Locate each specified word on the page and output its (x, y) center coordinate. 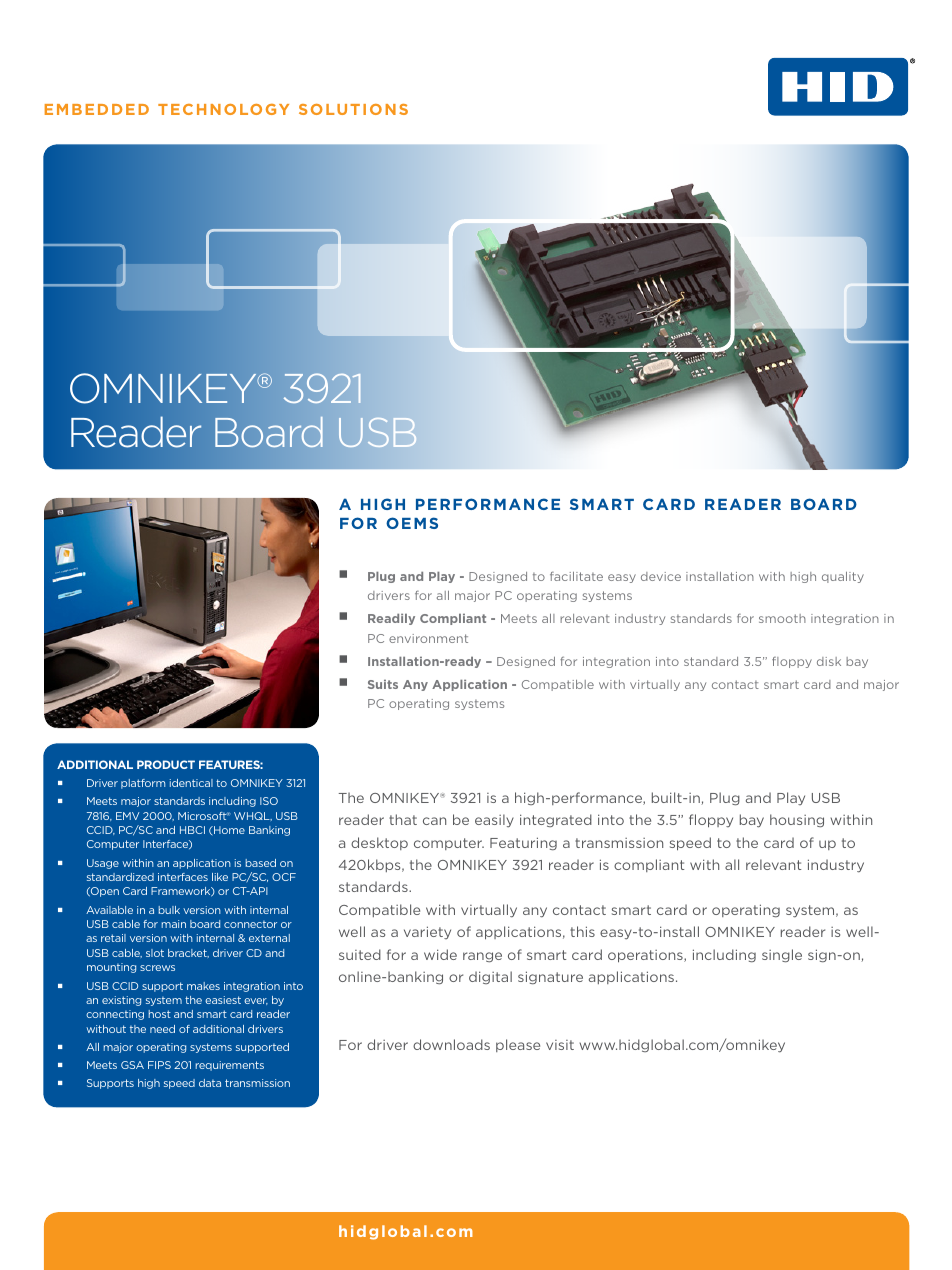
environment (428, 638)
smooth (782, 618)
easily (494, 821)
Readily (391, 619)
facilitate (576, 576)
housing (797, 820)
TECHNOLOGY (223, 109)
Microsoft (203, 816)
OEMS (412, 523)
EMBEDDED (97, 109)
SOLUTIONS (353, 109)
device (661, 576)
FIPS (159, 1065)
